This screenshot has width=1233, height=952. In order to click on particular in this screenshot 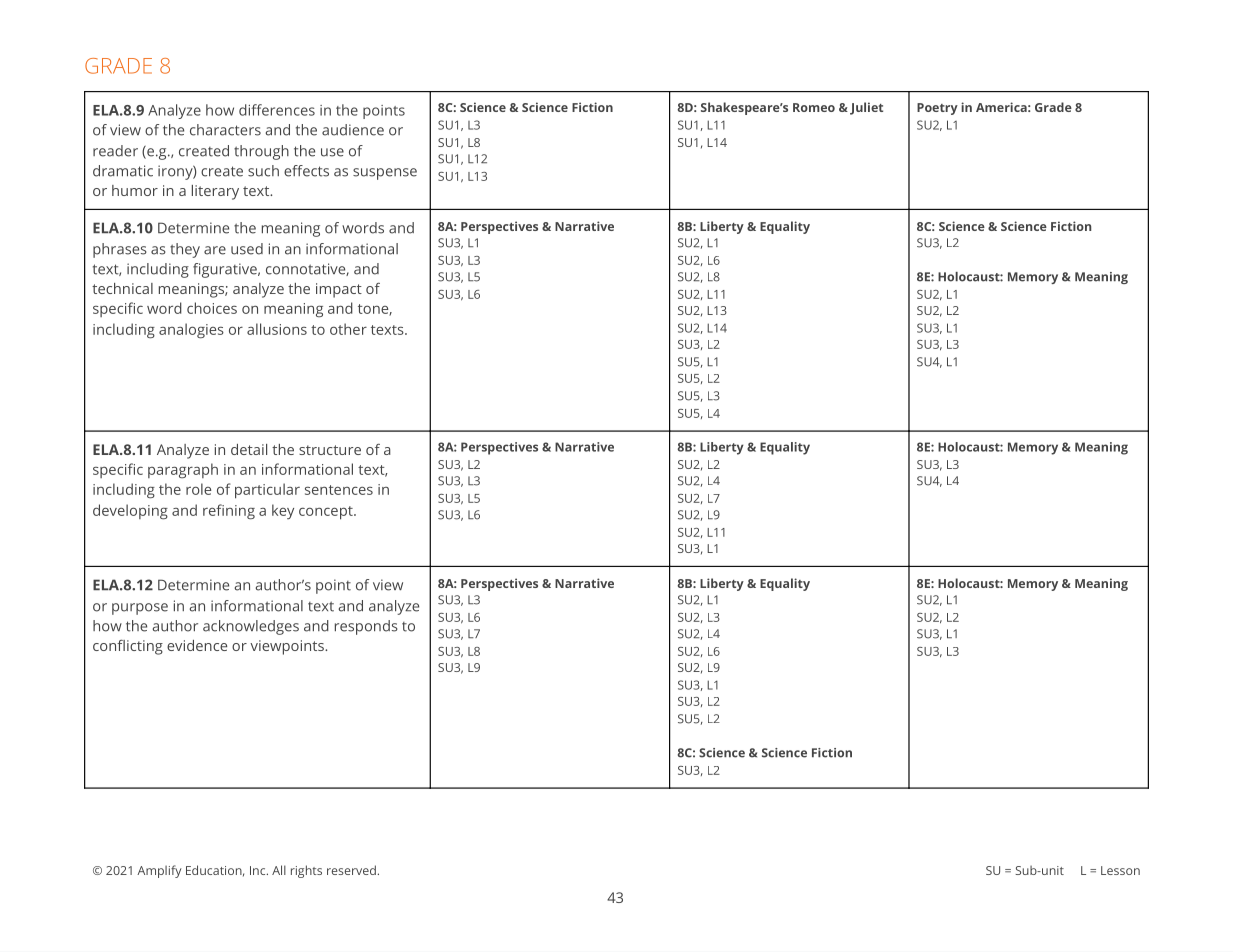, I will do `click(267, 491)`.
